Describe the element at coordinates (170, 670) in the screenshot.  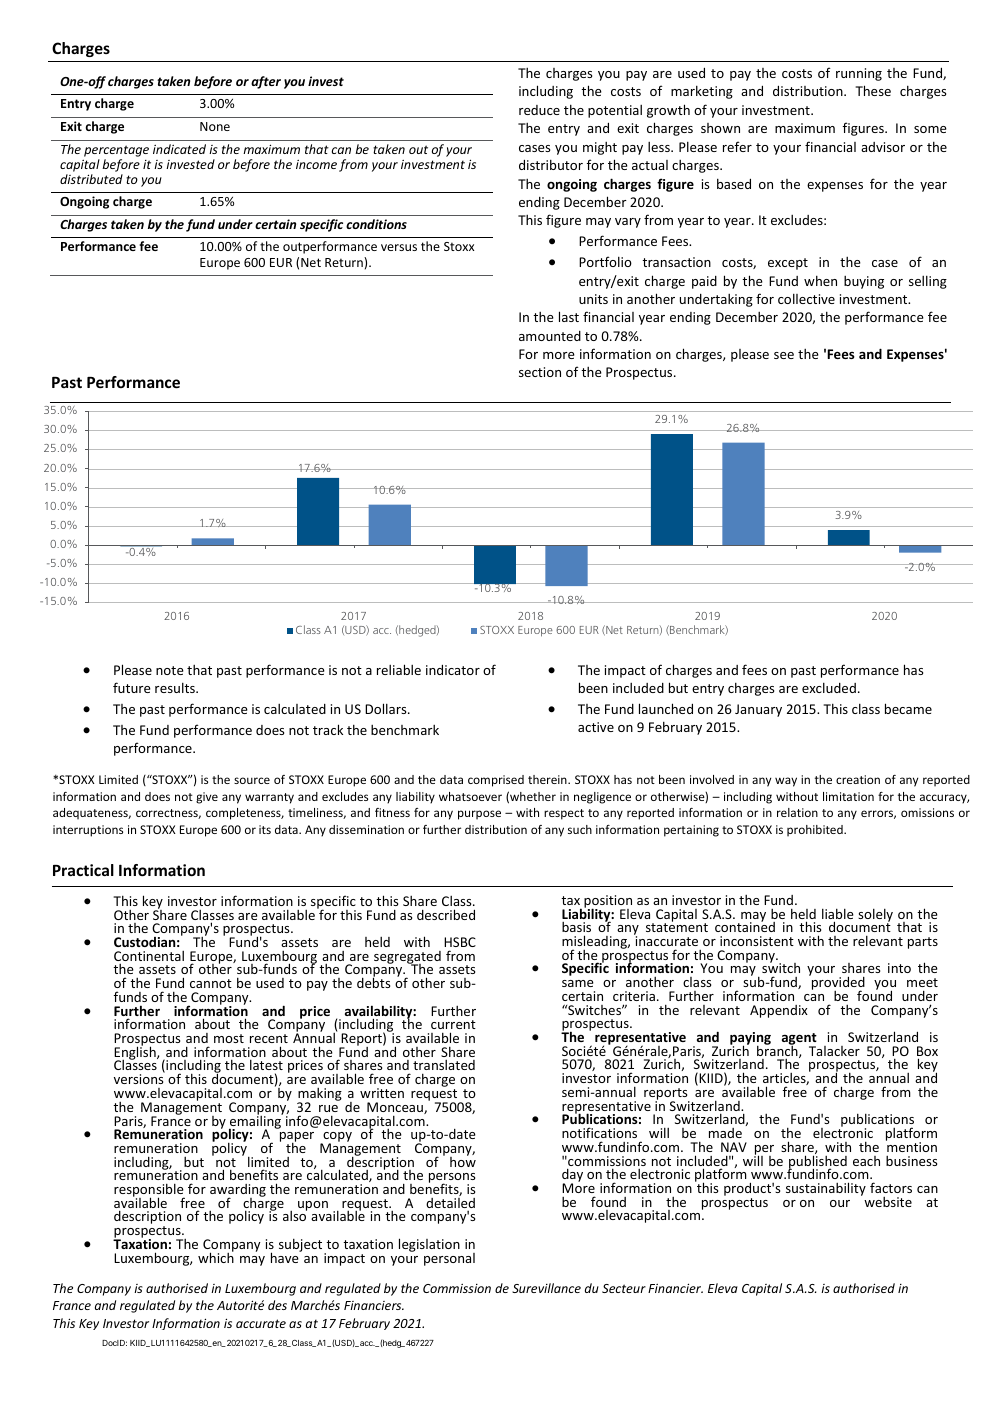
I see `note` at that location.
